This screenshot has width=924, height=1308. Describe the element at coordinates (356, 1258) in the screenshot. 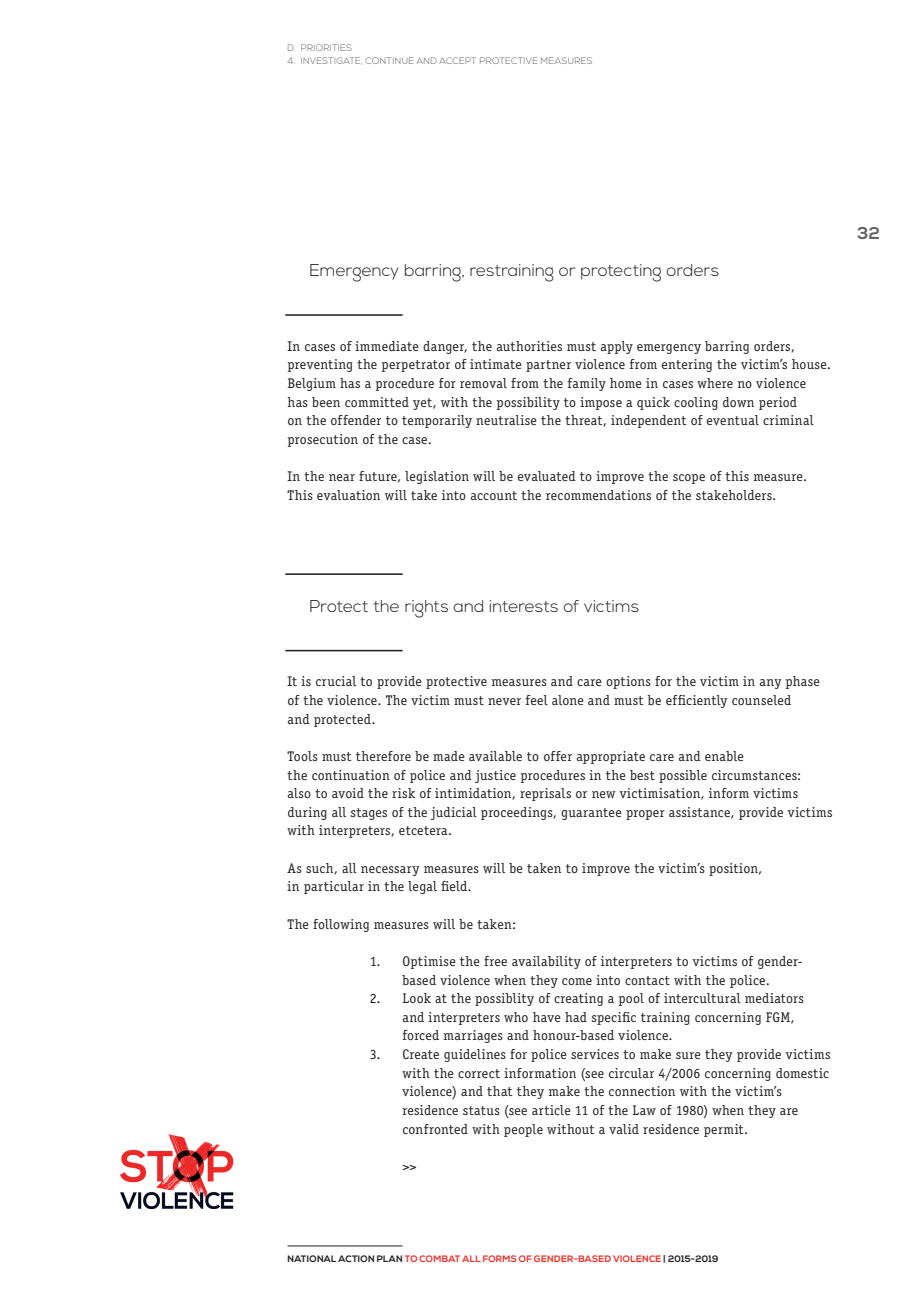

I see `ACTION` at that location.
